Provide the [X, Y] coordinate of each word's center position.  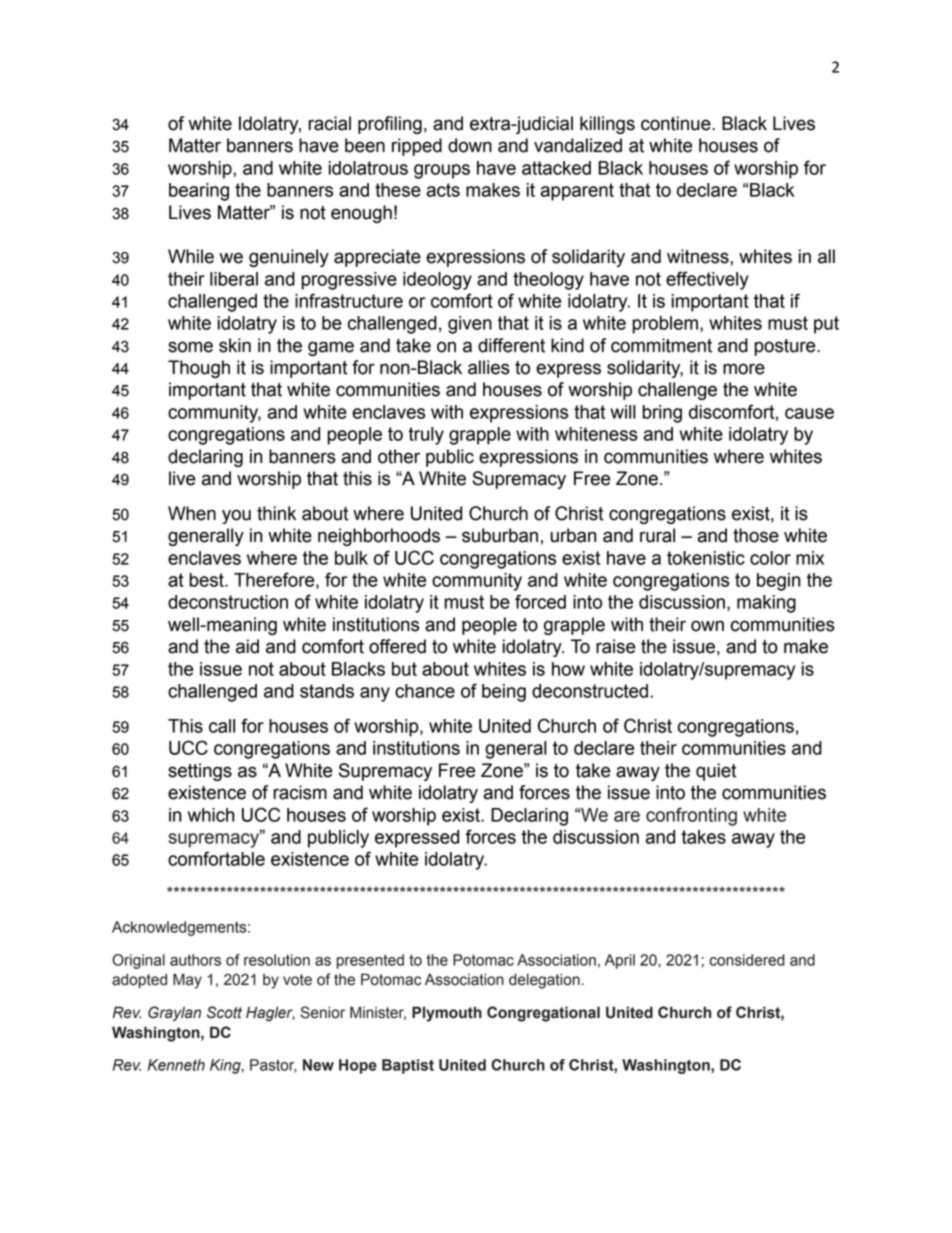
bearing [199, 192]
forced [540, 601]
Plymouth [447, 1014]
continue [677, 123]
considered [747, 960]
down [470, 145]
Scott [224, 1012]
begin [778, 582]
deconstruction [228, 602]
